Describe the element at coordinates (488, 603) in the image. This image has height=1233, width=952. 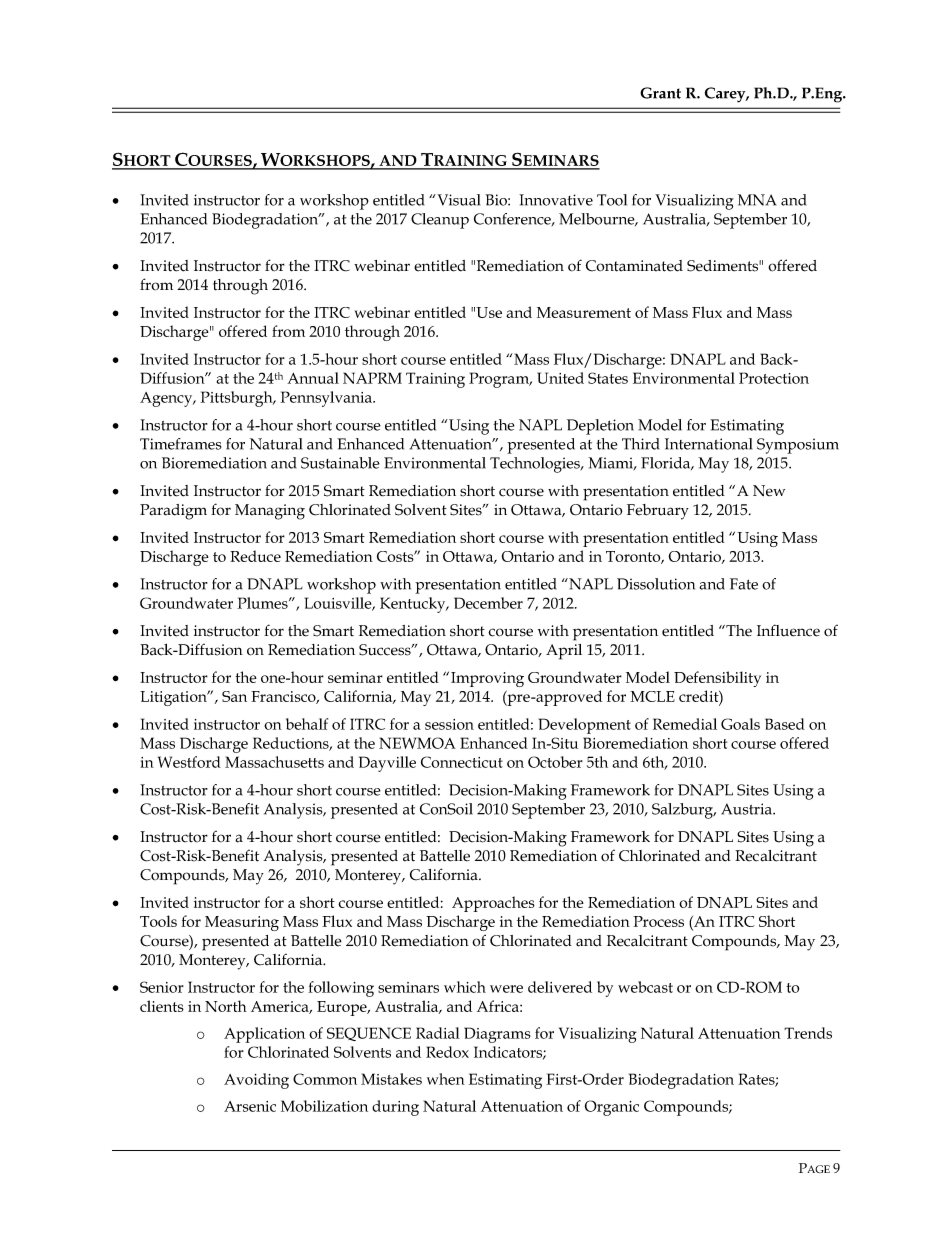
I see `December` at that location.
